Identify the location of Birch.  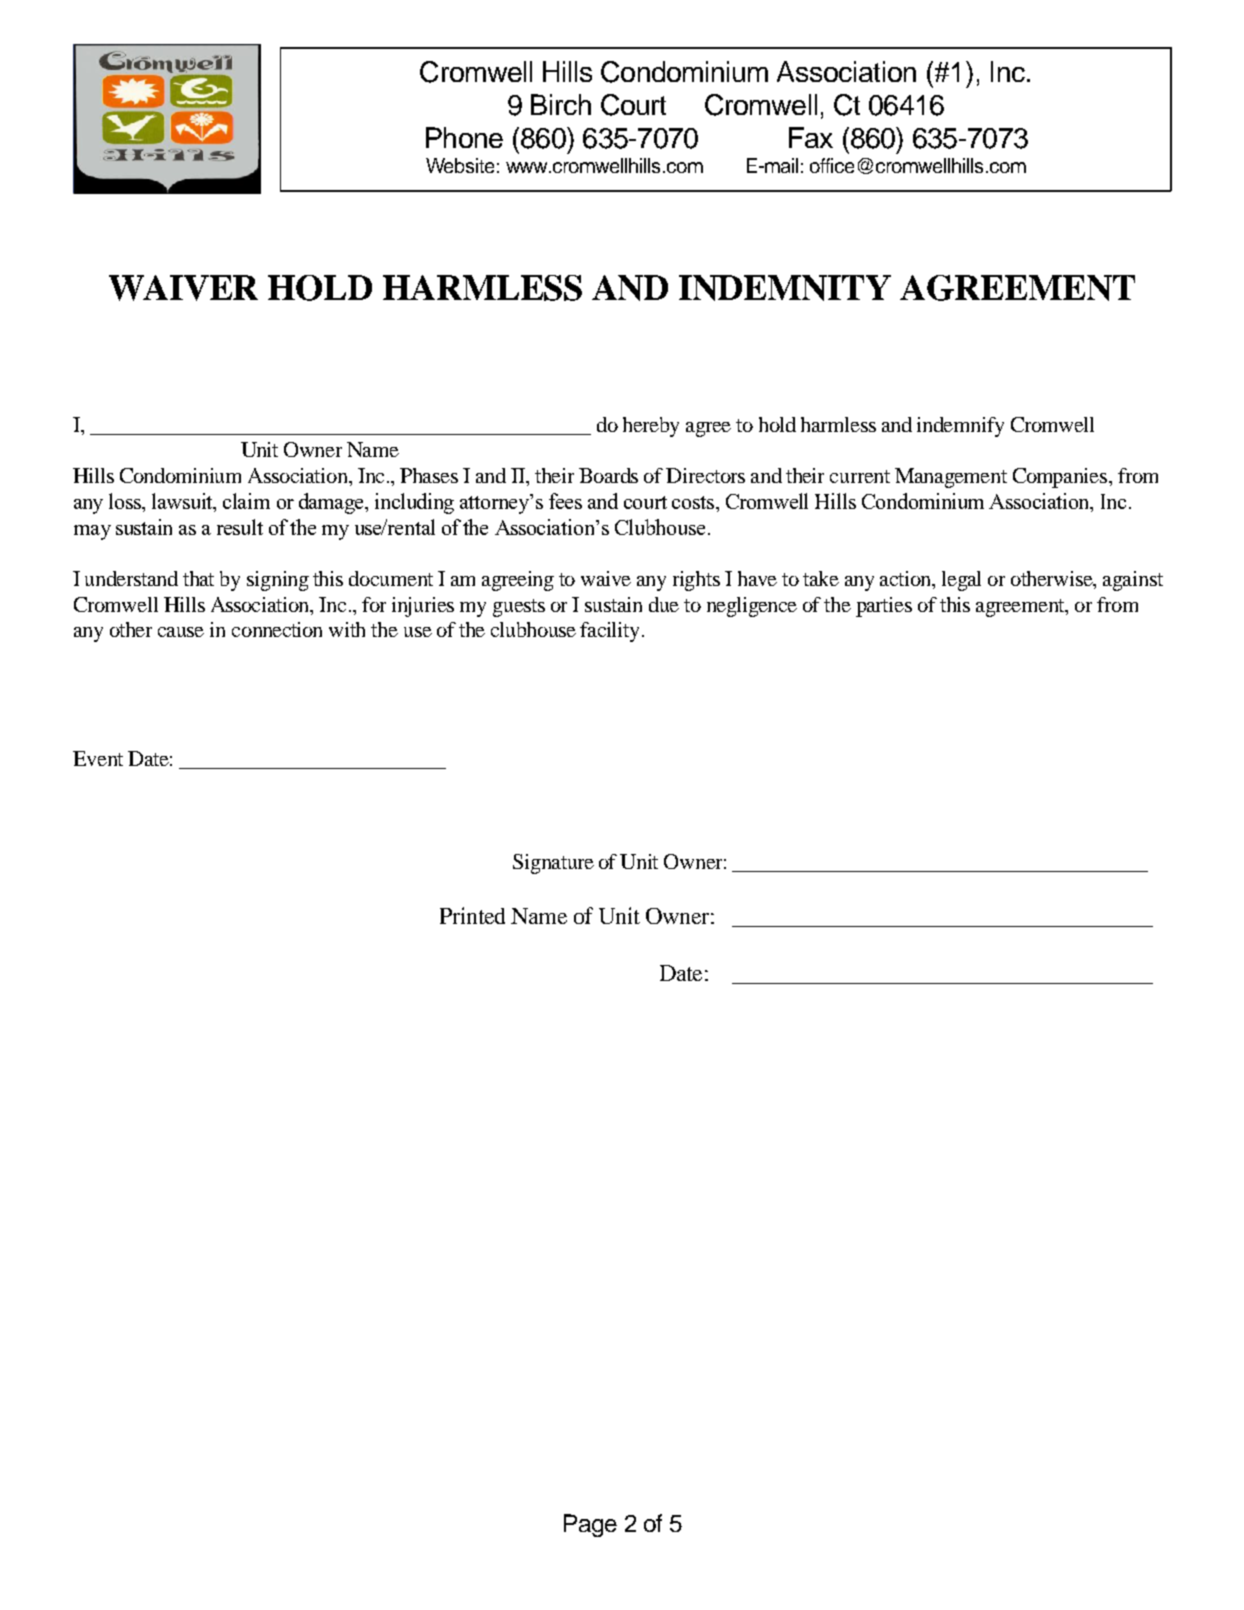
(561, 104).
